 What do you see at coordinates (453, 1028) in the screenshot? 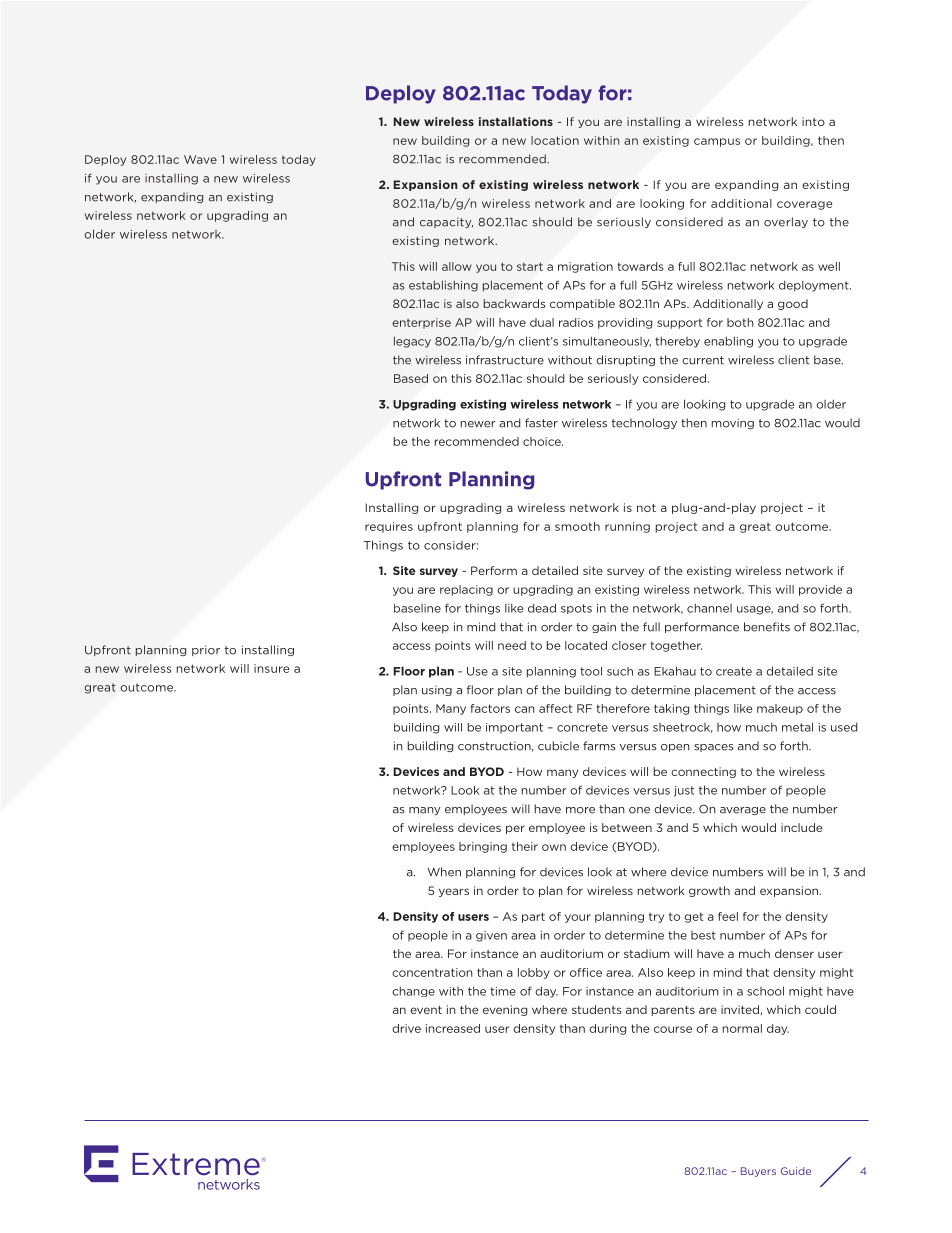
I see `increased` at bounding box center [453, 1028].
